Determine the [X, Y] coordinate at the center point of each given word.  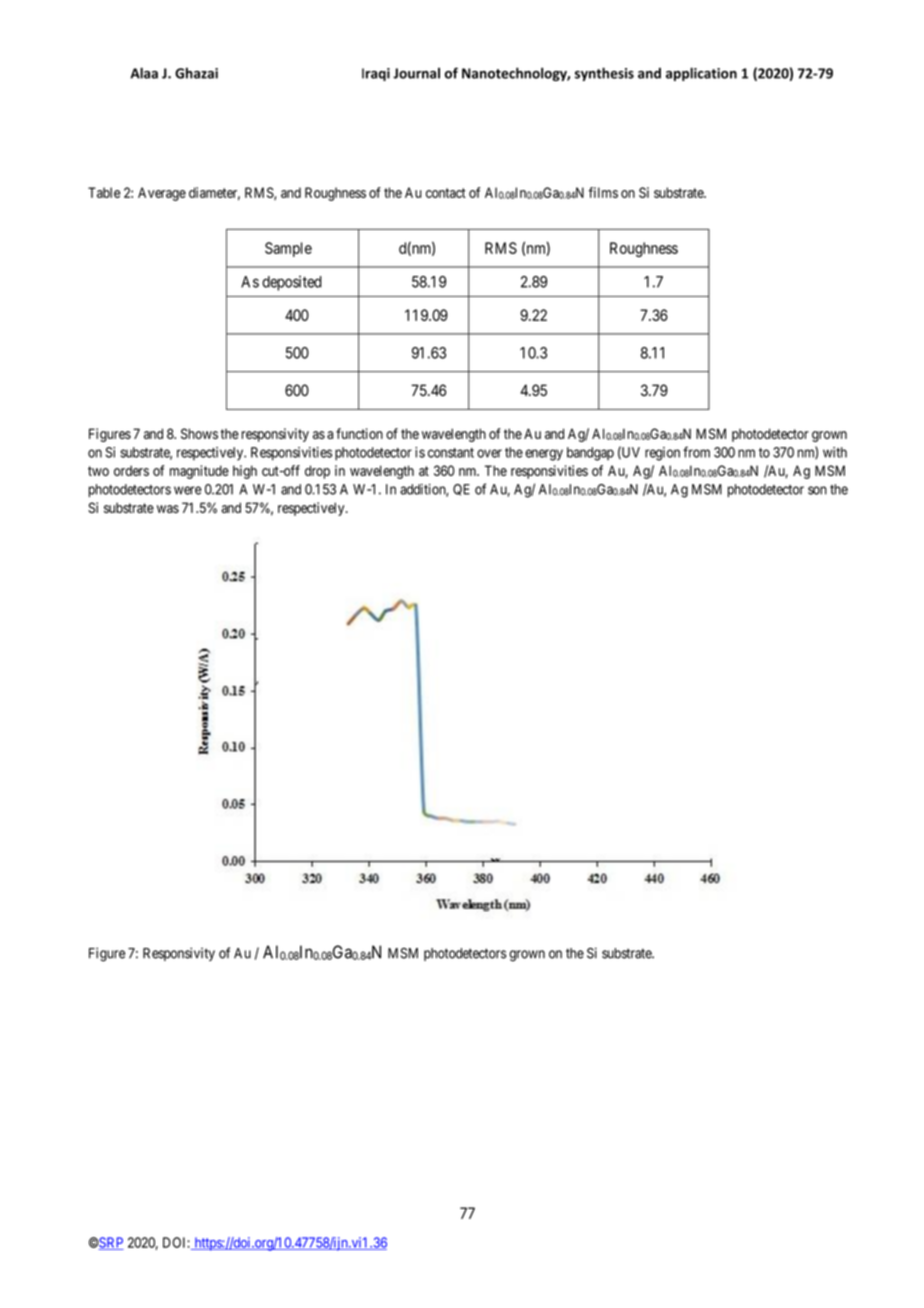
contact [446, 193]
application [701, 74]
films [603, 192]
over [489, 453]
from [696, 452]
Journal [416, 73]
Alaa [144, 73]
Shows [199, 433]
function [359, 433]
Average [162, 194]
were [187, 490]
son [817, 490]
